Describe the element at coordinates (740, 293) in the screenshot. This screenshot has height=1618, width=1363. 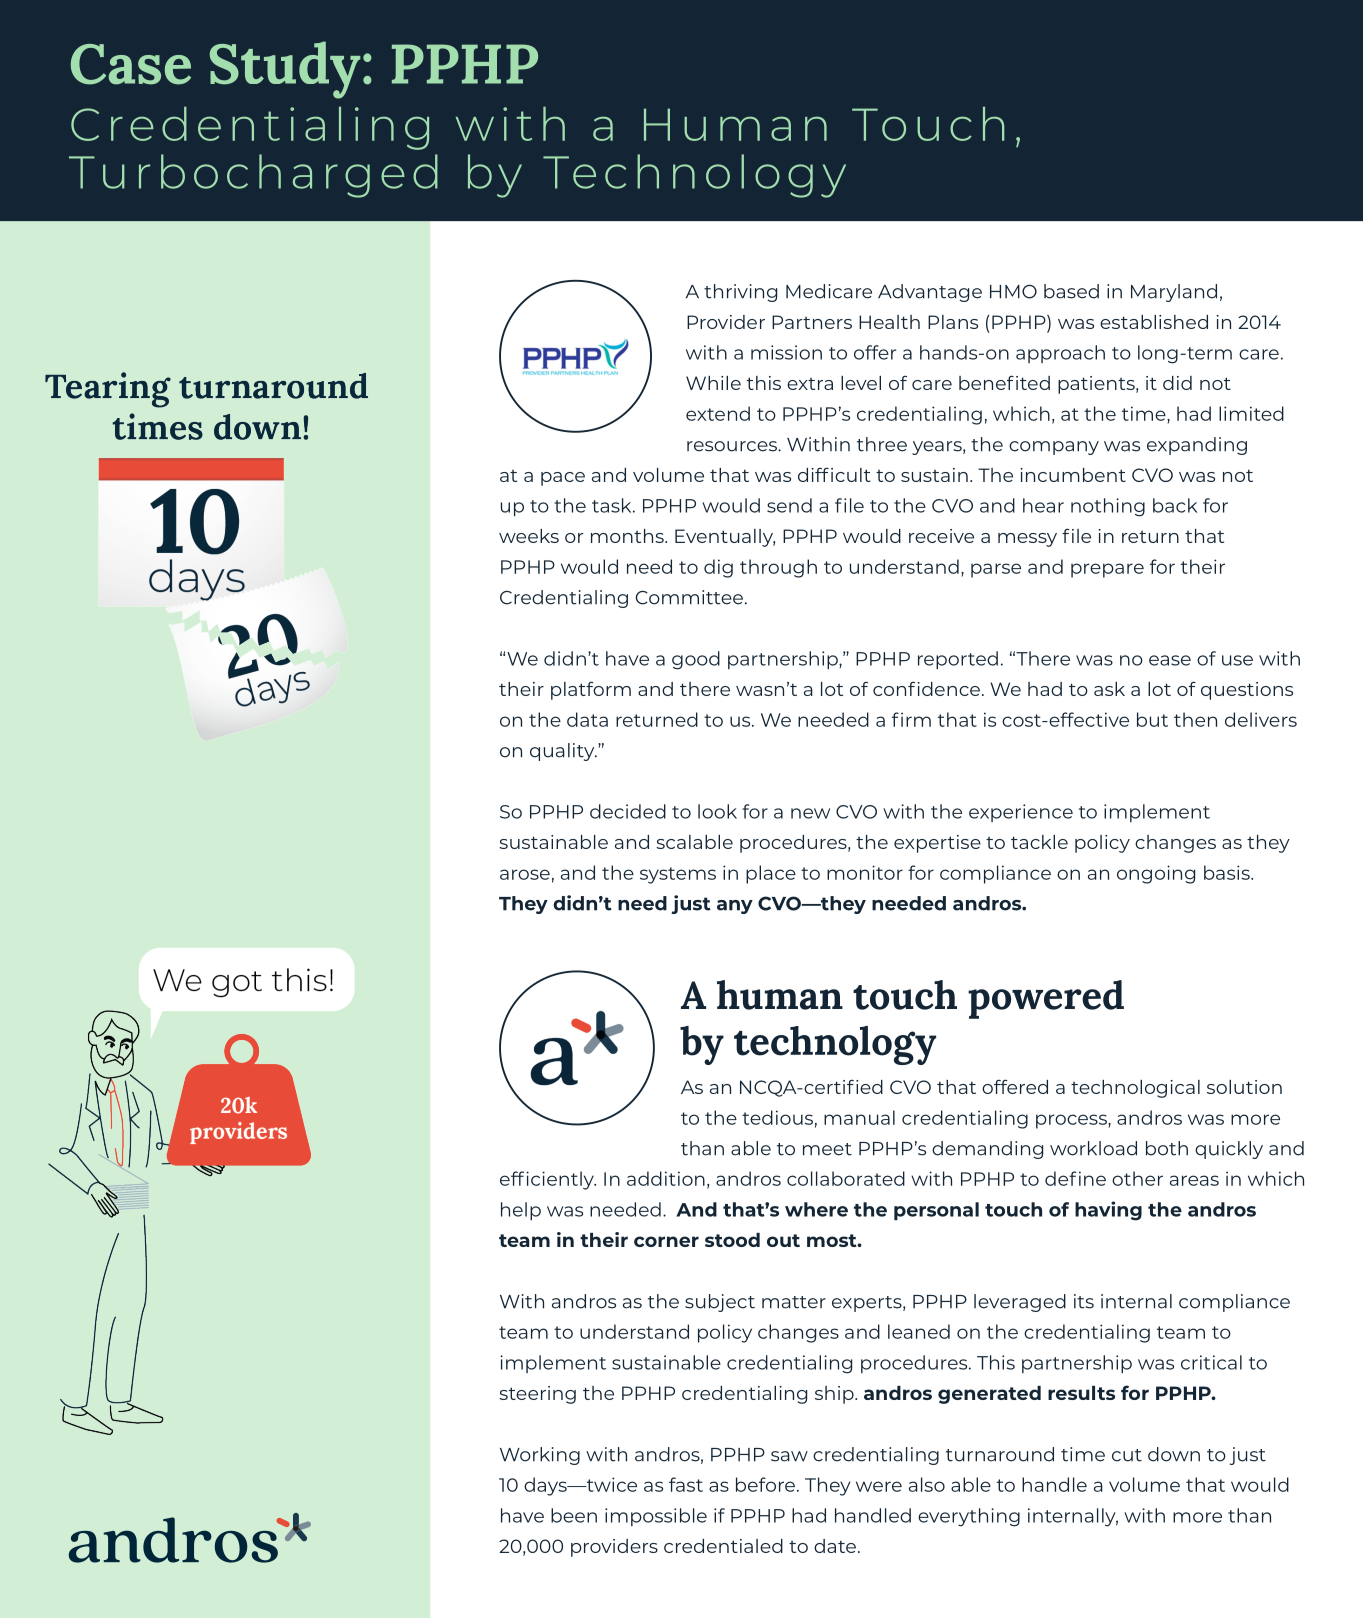
I see `thriving` at that location.
